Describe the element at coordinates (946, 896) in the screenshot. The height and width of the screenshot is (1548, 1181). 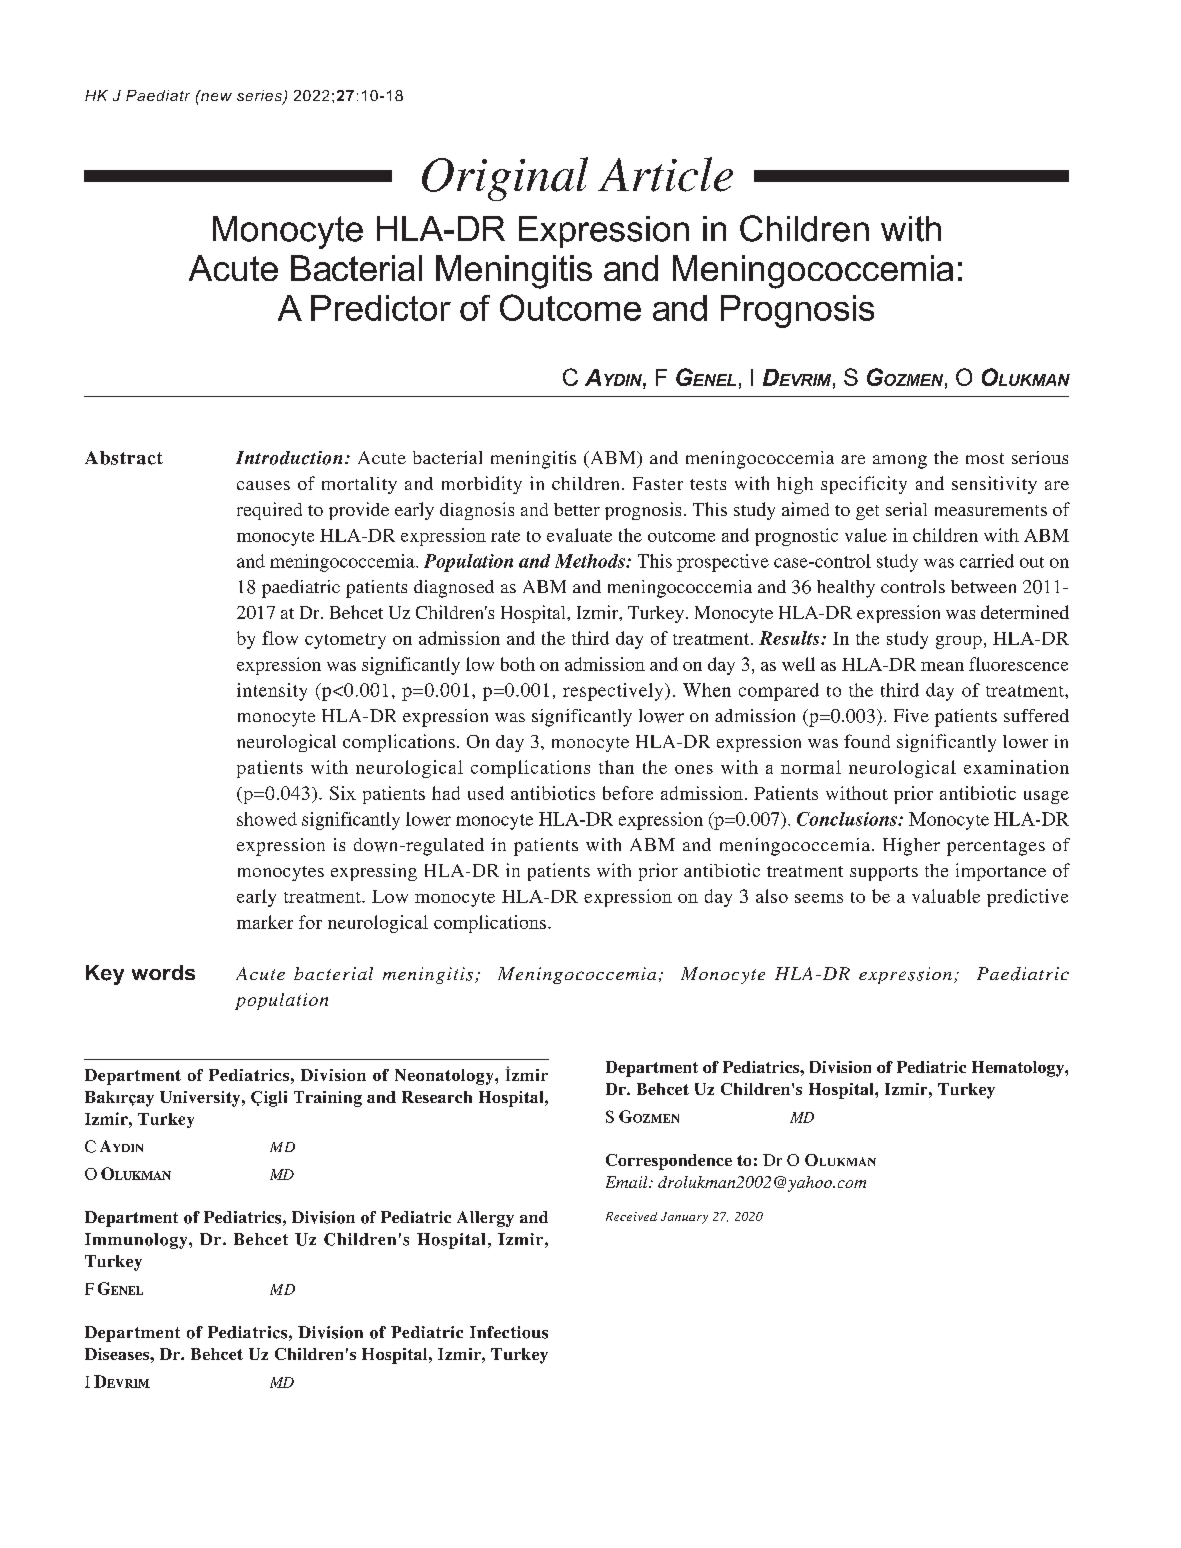
I see `valuable` at that location.
